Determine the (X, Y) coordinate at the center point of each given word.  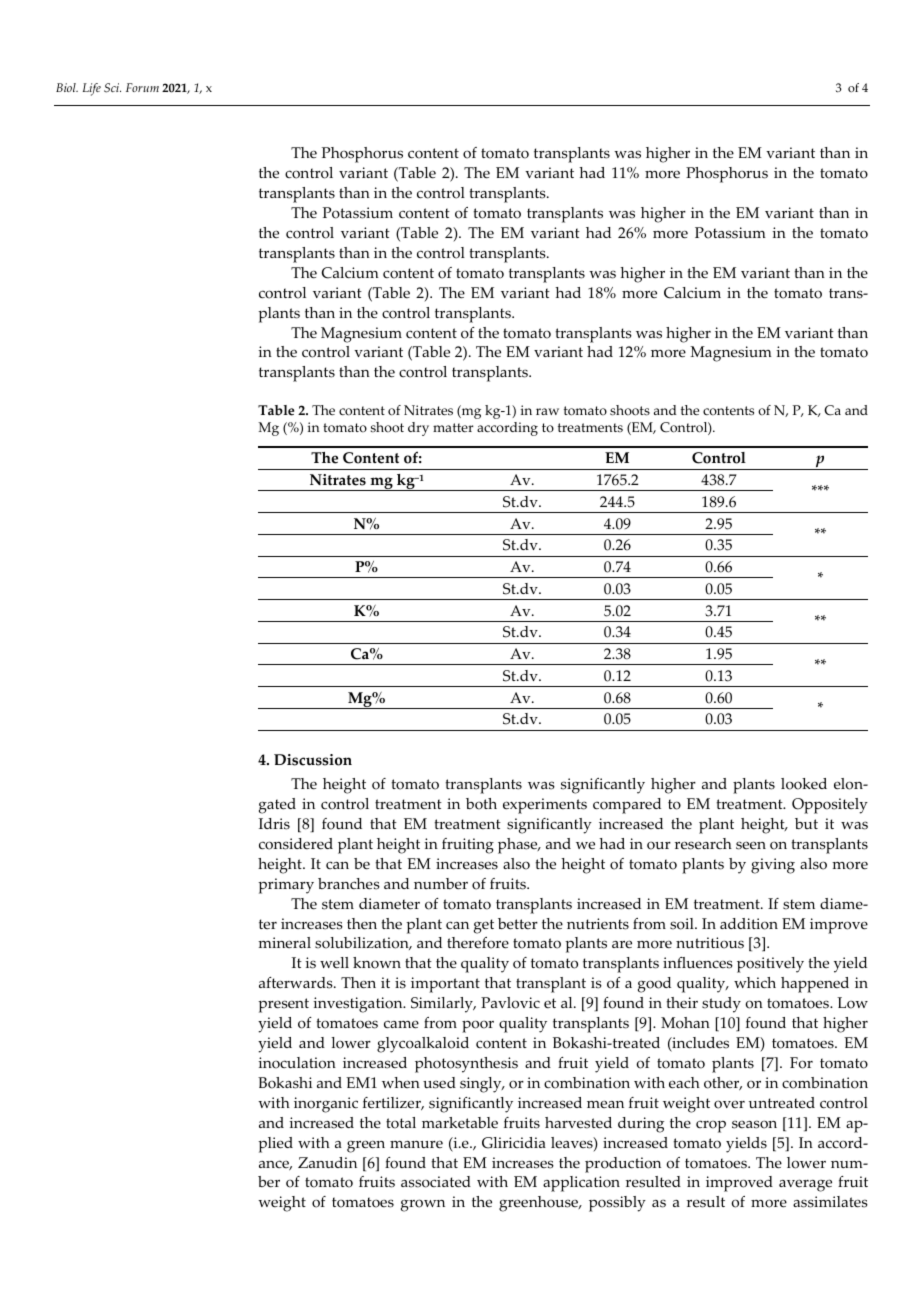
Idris (274, 824)
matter (453, 427)
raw (547, 411)
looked (804, 784)
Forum (142, 87)
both (481, 804)
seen (751, 845)
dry (418, 429)
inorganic (326, 1105)
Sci (112, 88)
